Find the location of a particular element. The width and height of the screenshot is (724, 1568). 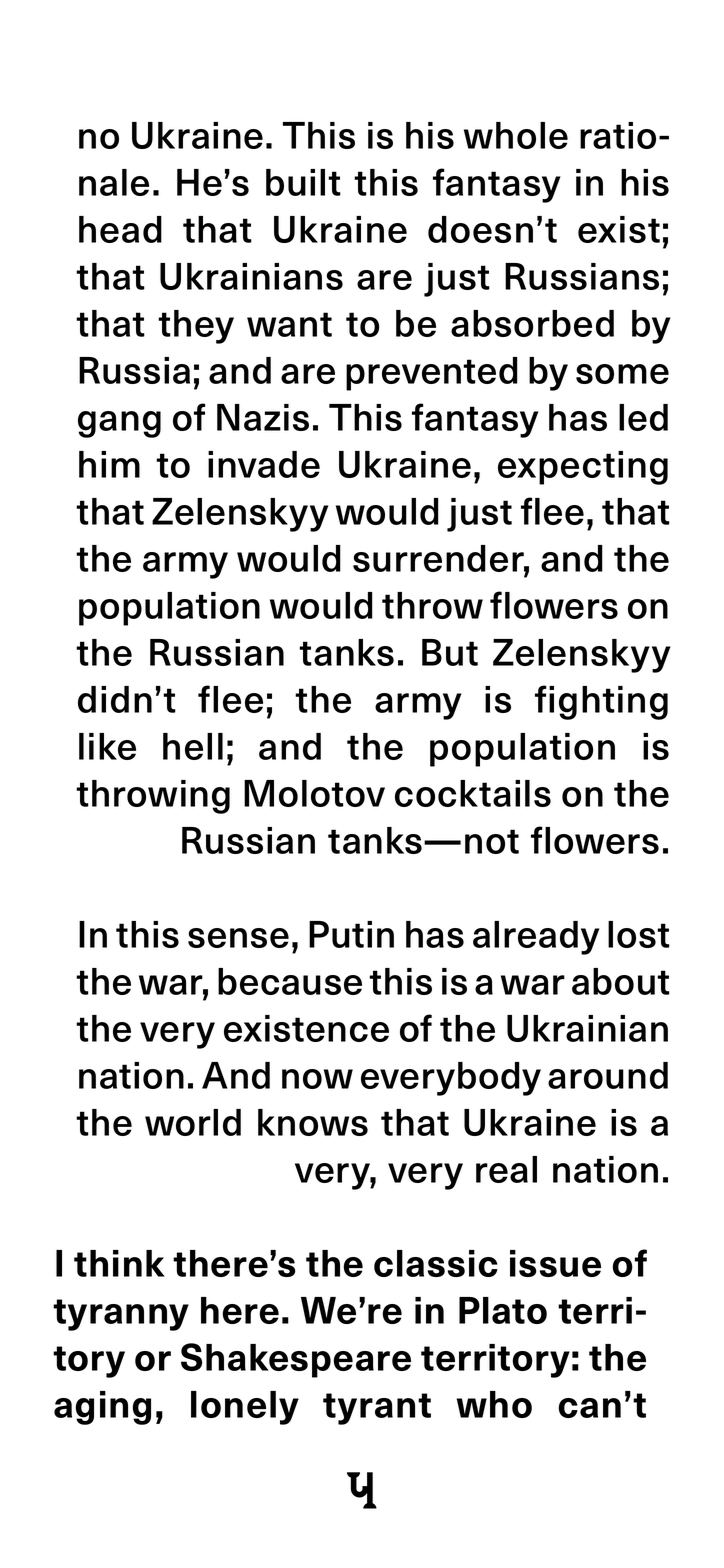

tyranny is located at coordinates (121, 1315).
